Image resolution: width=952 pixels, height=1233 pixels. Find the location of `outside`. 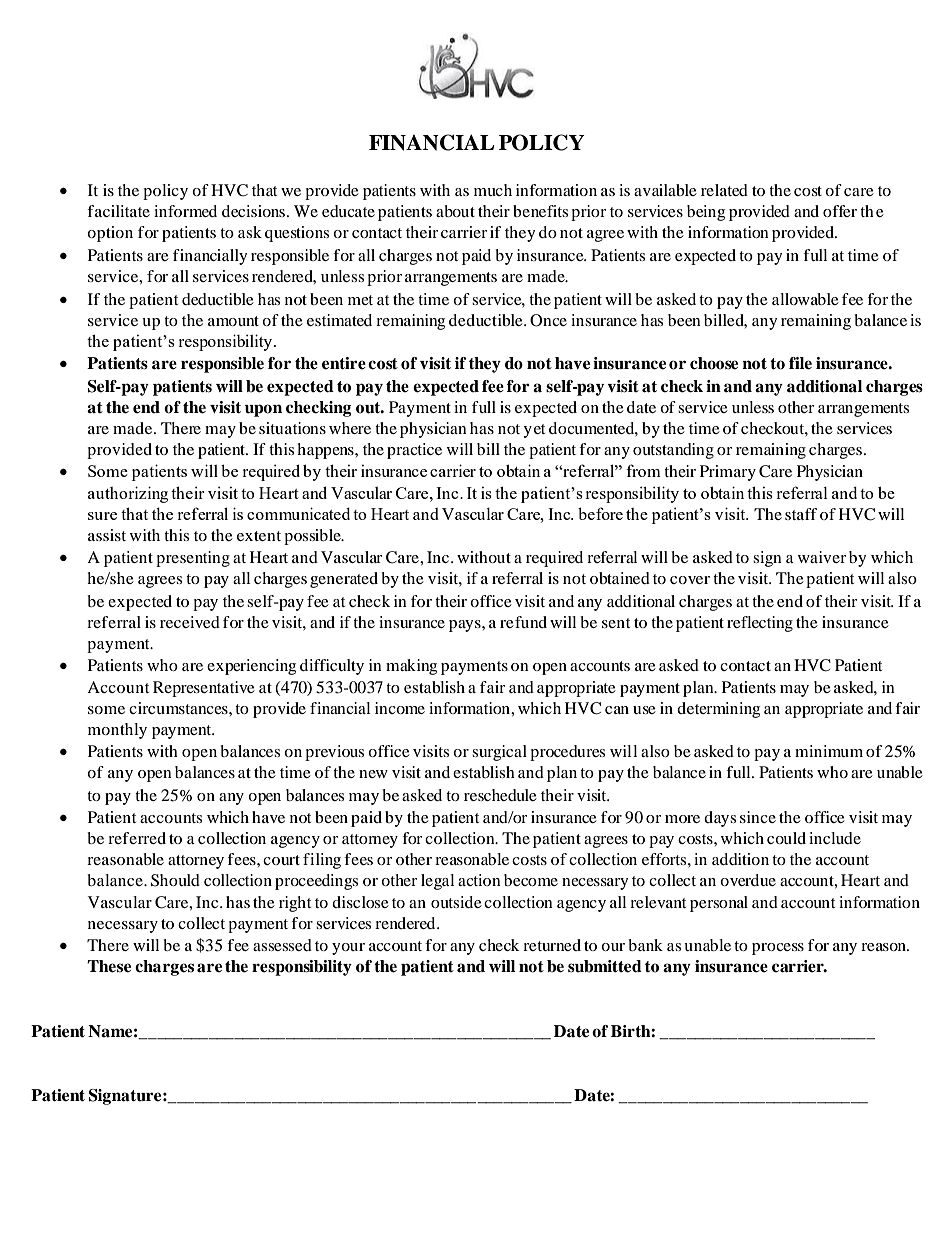

outside is located at coordinates (456, 902).
